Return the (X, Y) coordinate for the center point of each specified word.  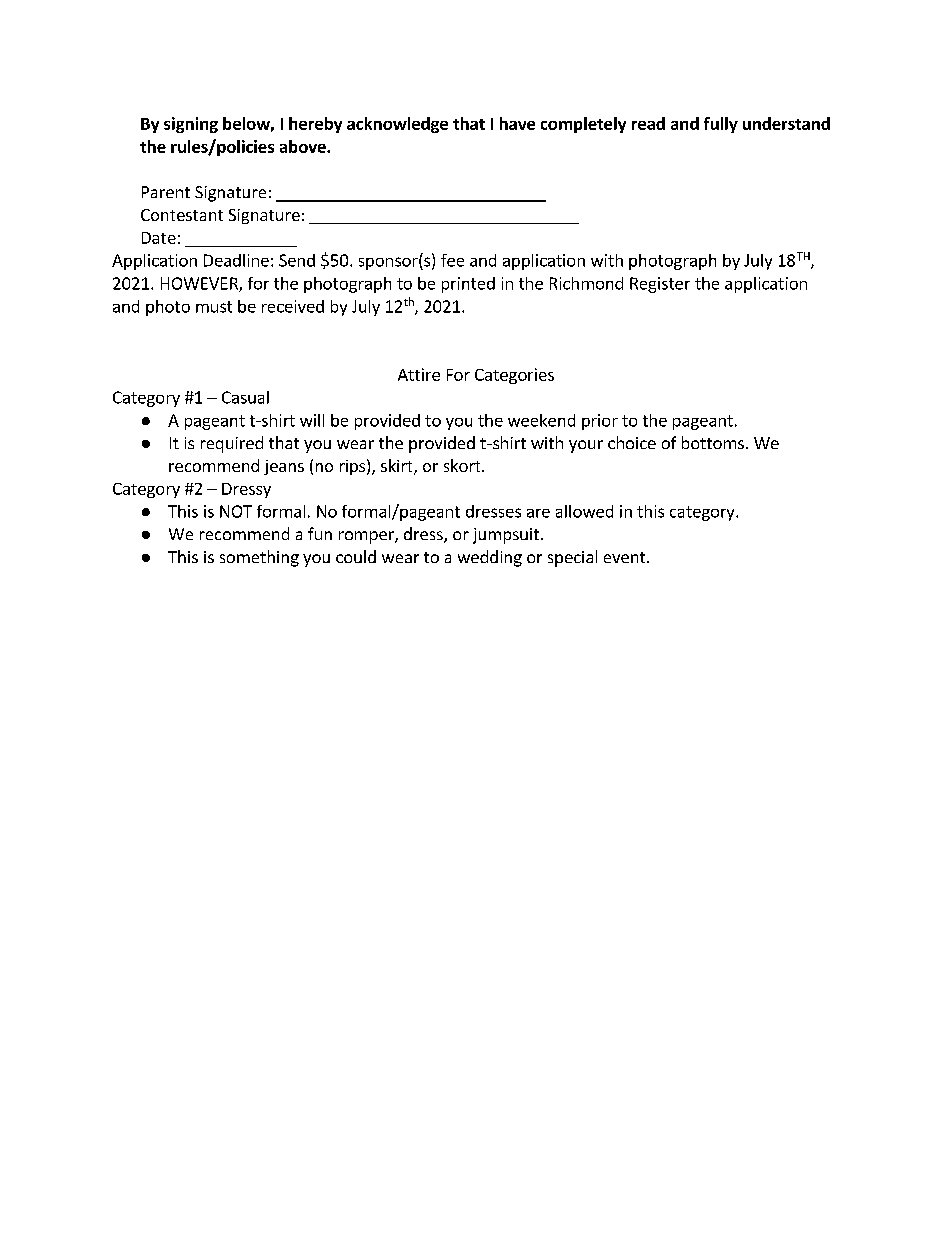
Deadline (236, 260)
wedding (490, 558)
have (517, 123)
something (259, 558)
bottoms (713, 442)
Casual (245, 397)
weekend (541, 420)
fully (721, 125)
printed (468, 285)
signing (191, 125)
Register (660, 285)
